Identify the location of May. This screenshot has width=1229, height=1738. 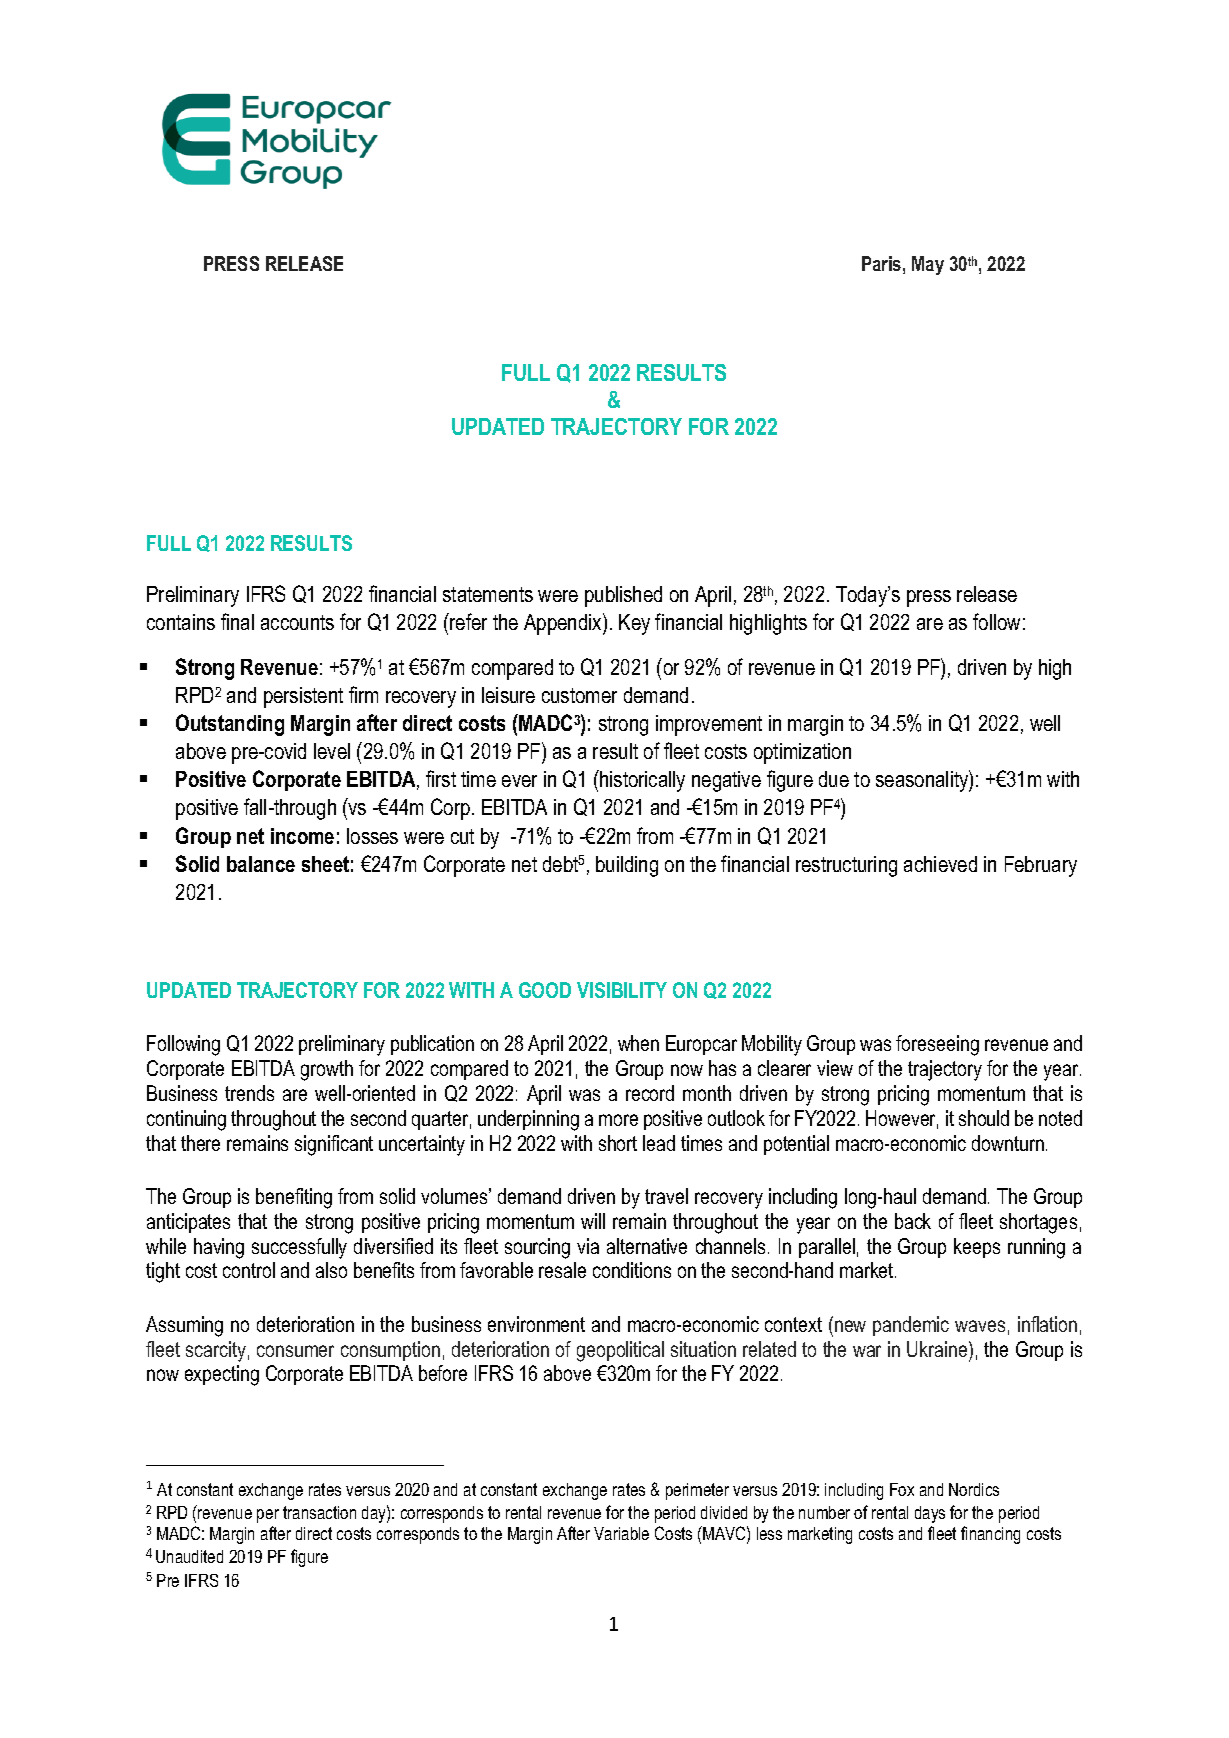
(928, 265).
